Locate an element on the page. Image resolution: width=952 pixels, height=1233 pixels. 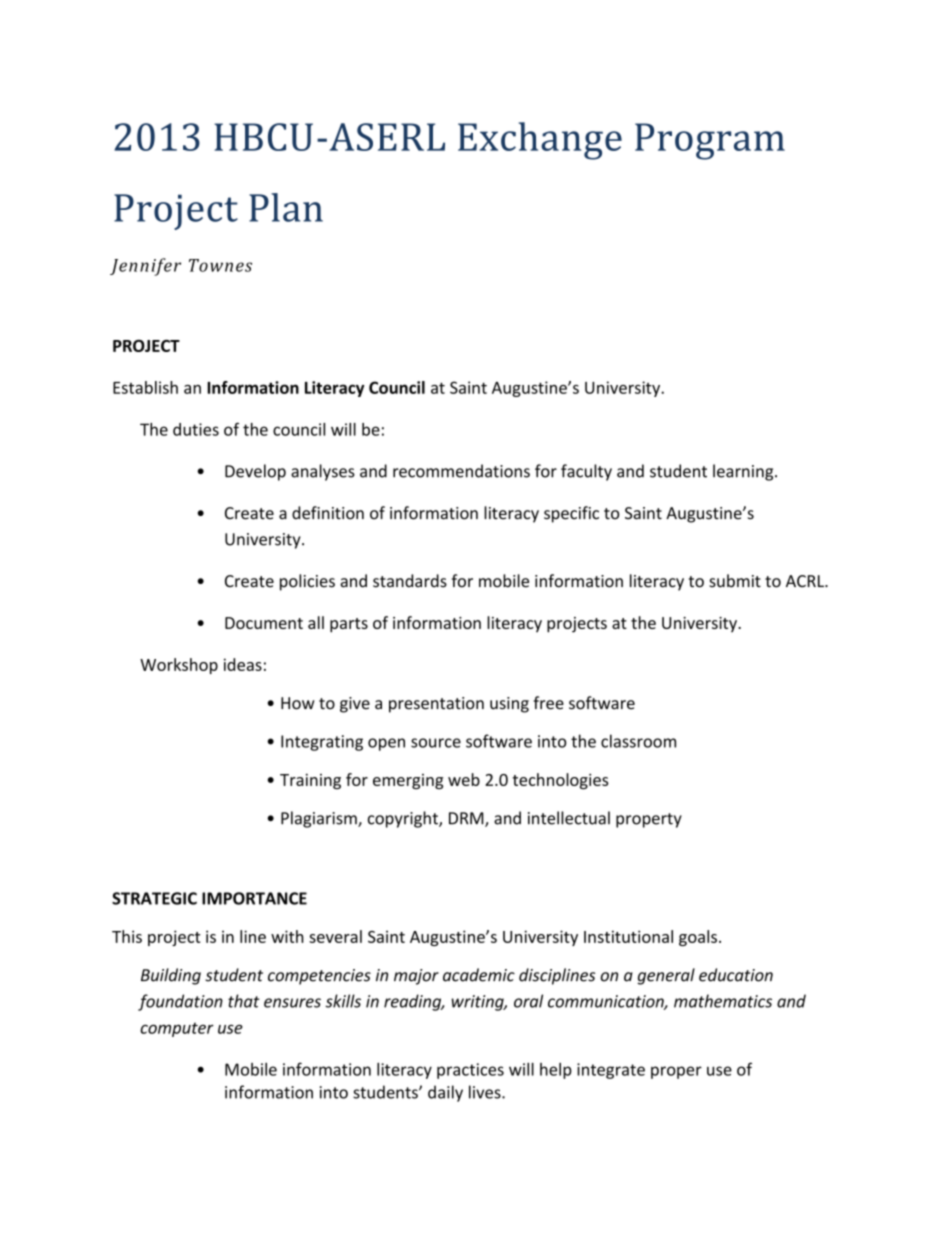
duties is located at coordinates (196, 429).
